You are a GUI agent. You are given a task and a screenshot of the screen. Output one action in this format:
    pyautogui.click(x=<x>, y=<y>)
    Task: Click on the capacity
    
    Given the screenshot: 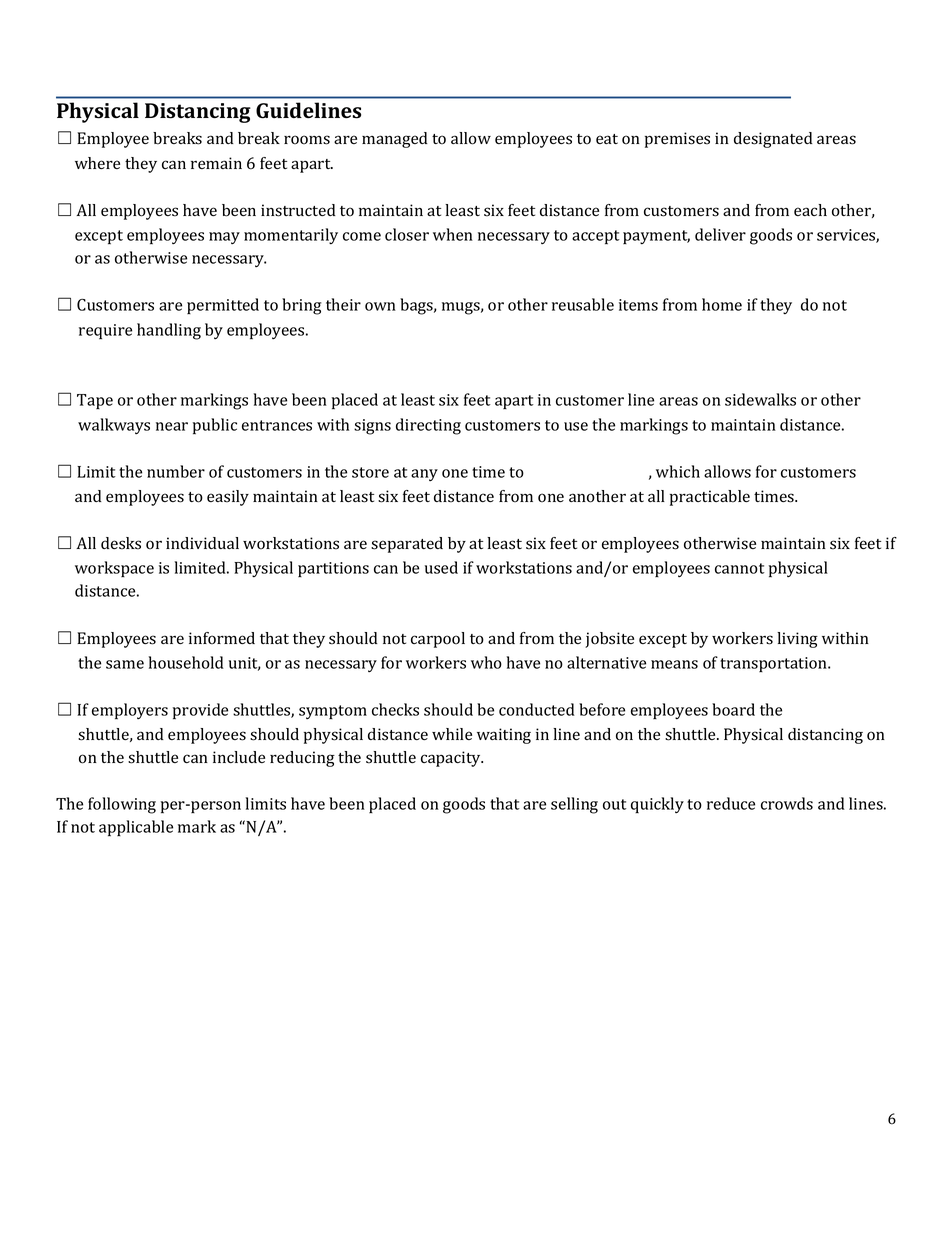 What is the action you would take?
    pyautogui.click(x=452, y=759)
